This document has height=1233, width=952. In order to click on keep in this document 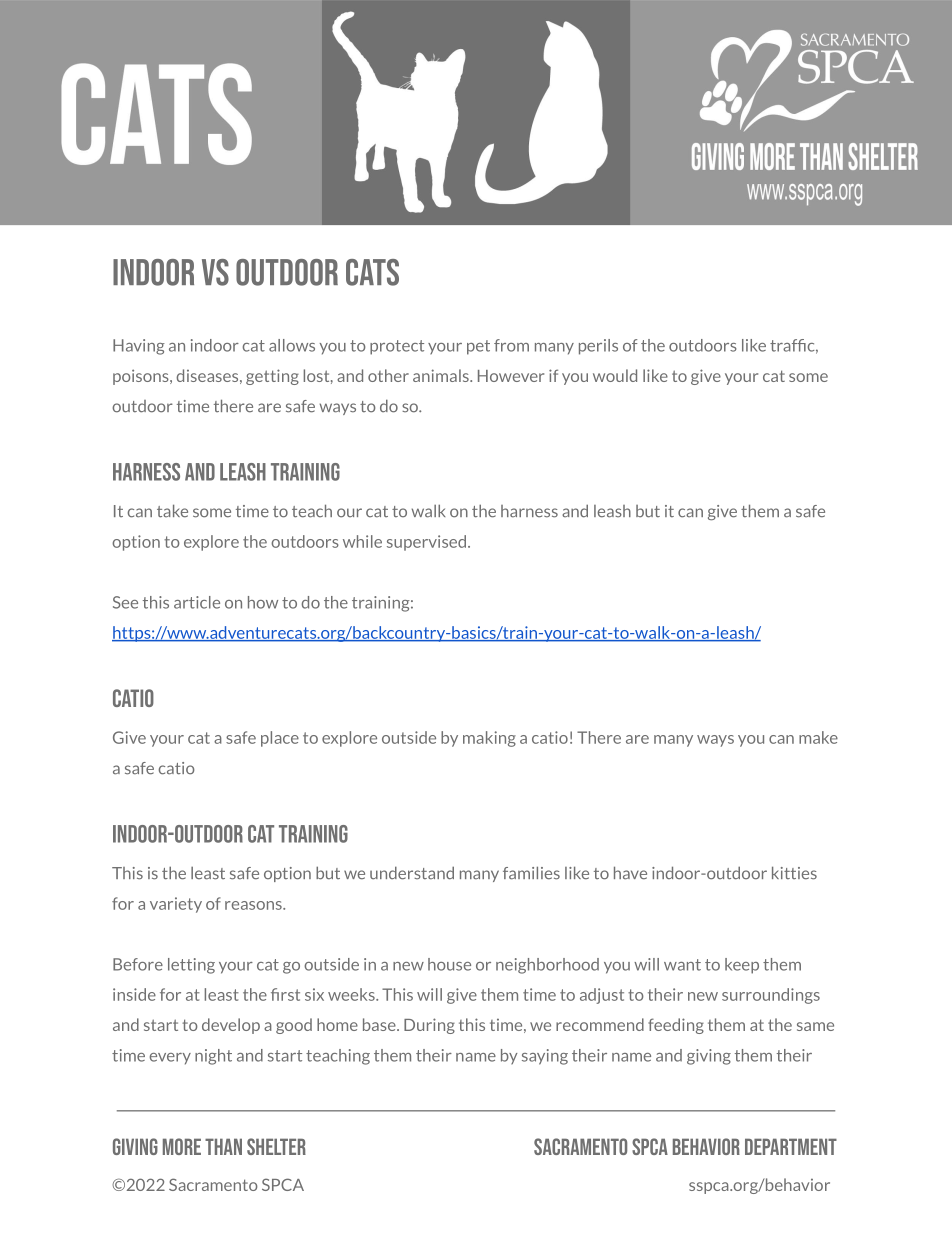, I will do `click(742, 966)`.
